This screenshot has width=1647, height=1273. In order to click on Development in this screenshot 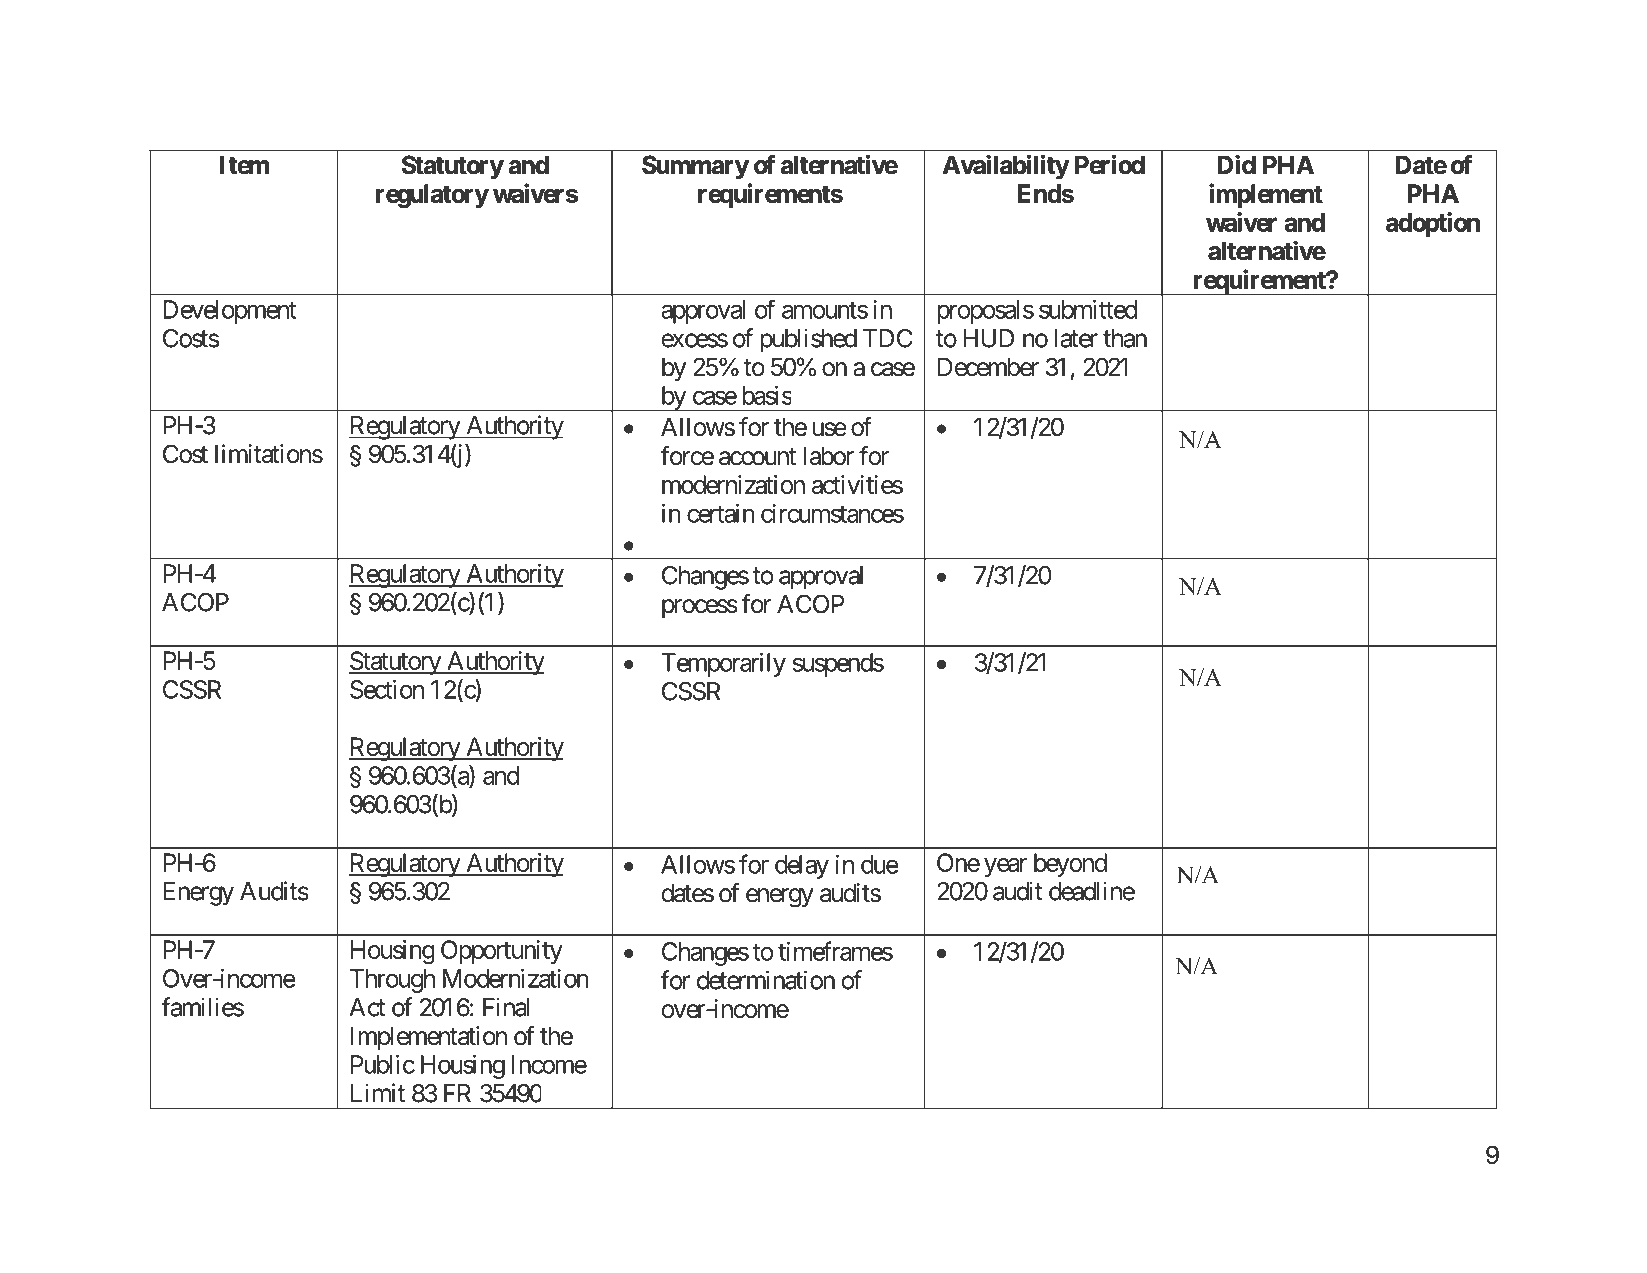, I will do `click(229, 312)`.
